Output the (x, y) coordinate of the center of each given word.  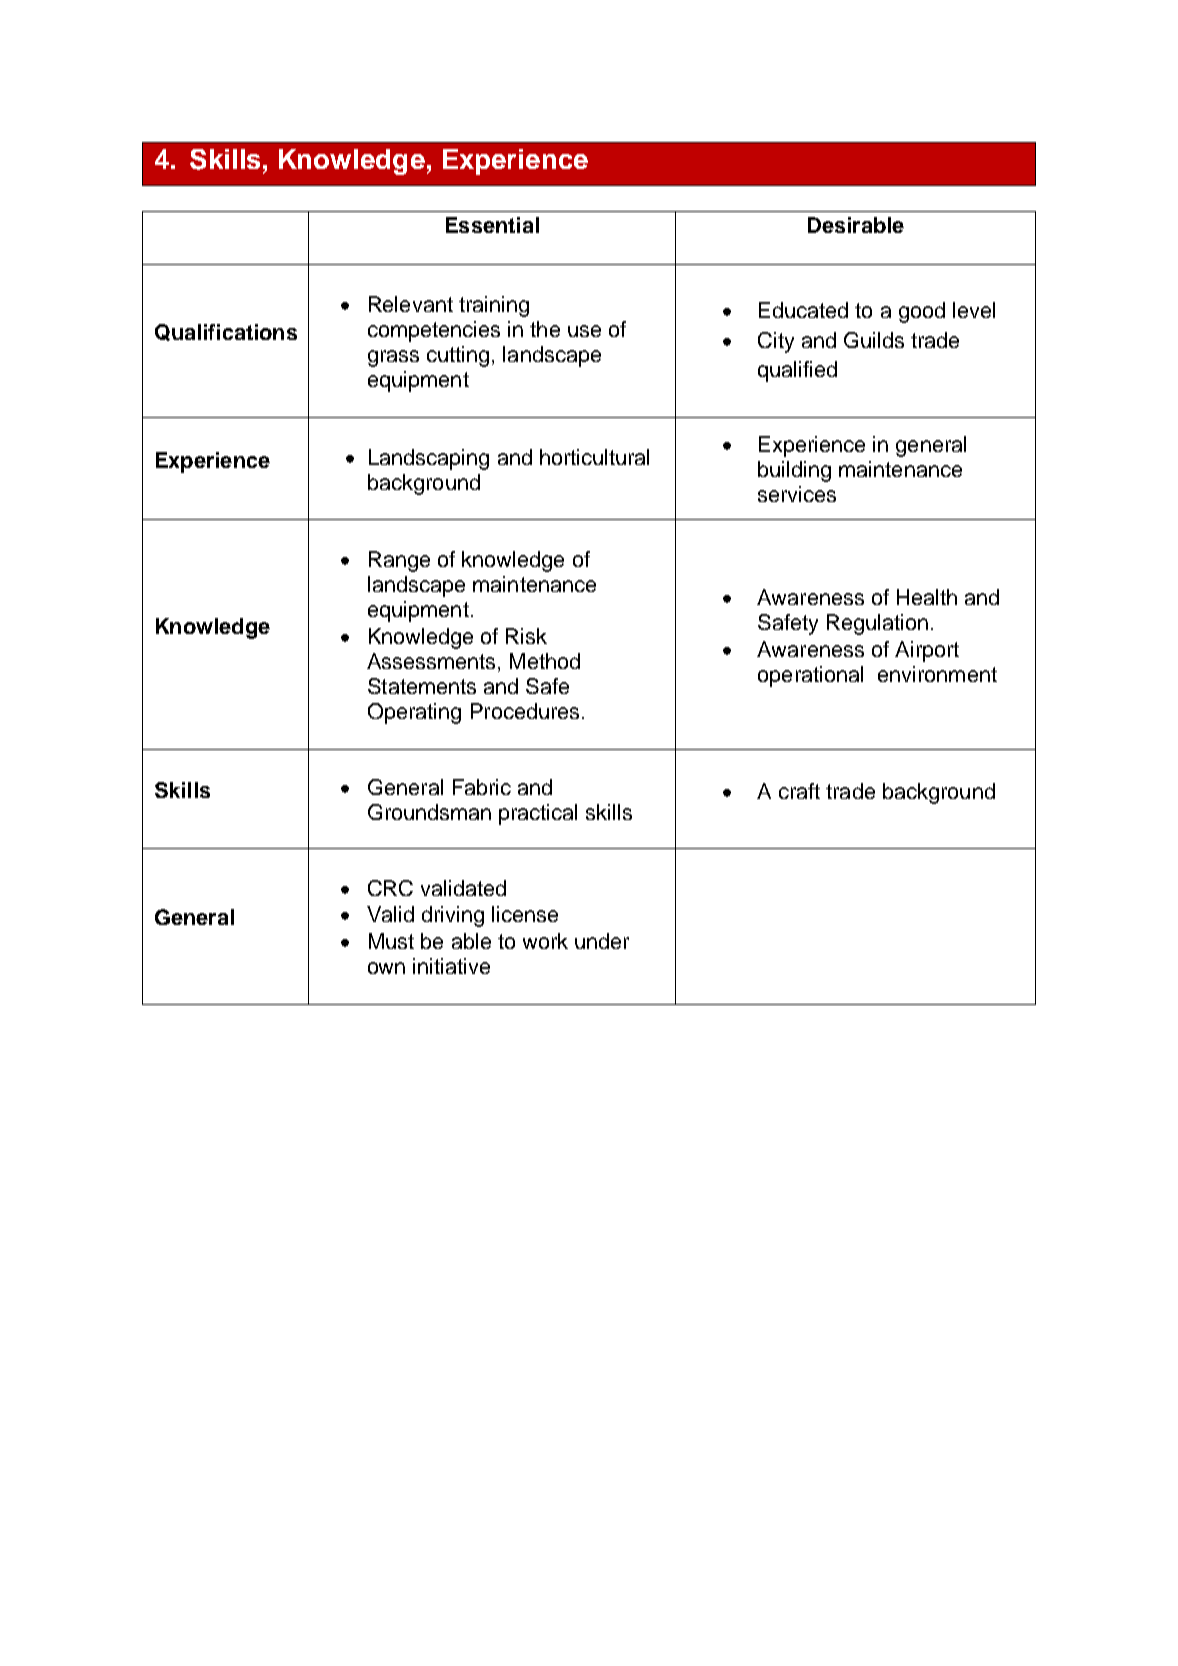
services (797, 494)
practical (538, 814)
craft (799, 791)
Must (391, 941)
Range (399, 561)
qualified (797, 371)
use (584, 331)
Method (545, 661)
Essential (492, 225)
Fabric (482, 787)
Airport (927, 651)
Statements (422, 686)
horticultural (594, 457)
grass (393, 358)
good (922, 312)
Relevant (411, 304)
